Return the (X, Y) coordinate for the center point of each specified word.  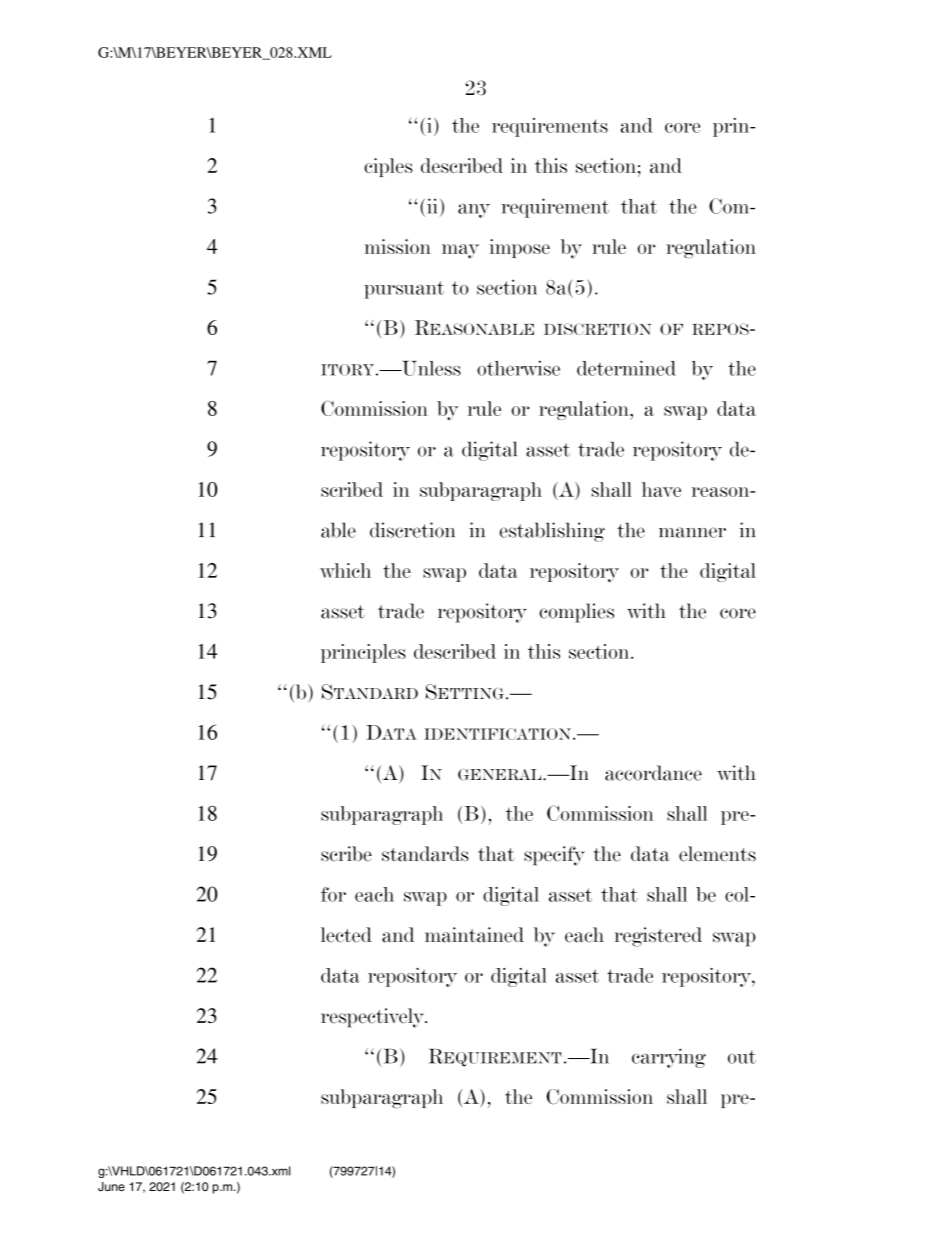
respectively (373, 1018)
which (345, 570)
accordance (653, 773)
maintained (474, 935)
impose (519, 248)
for (333, 894)
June (111, 1187)
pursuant (404, 290)
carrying (669, 1058)
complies (576, 613)
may (460, 251)
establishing (552, 532)
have (661, 489)
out (742, 1057)
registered (658, 937)
